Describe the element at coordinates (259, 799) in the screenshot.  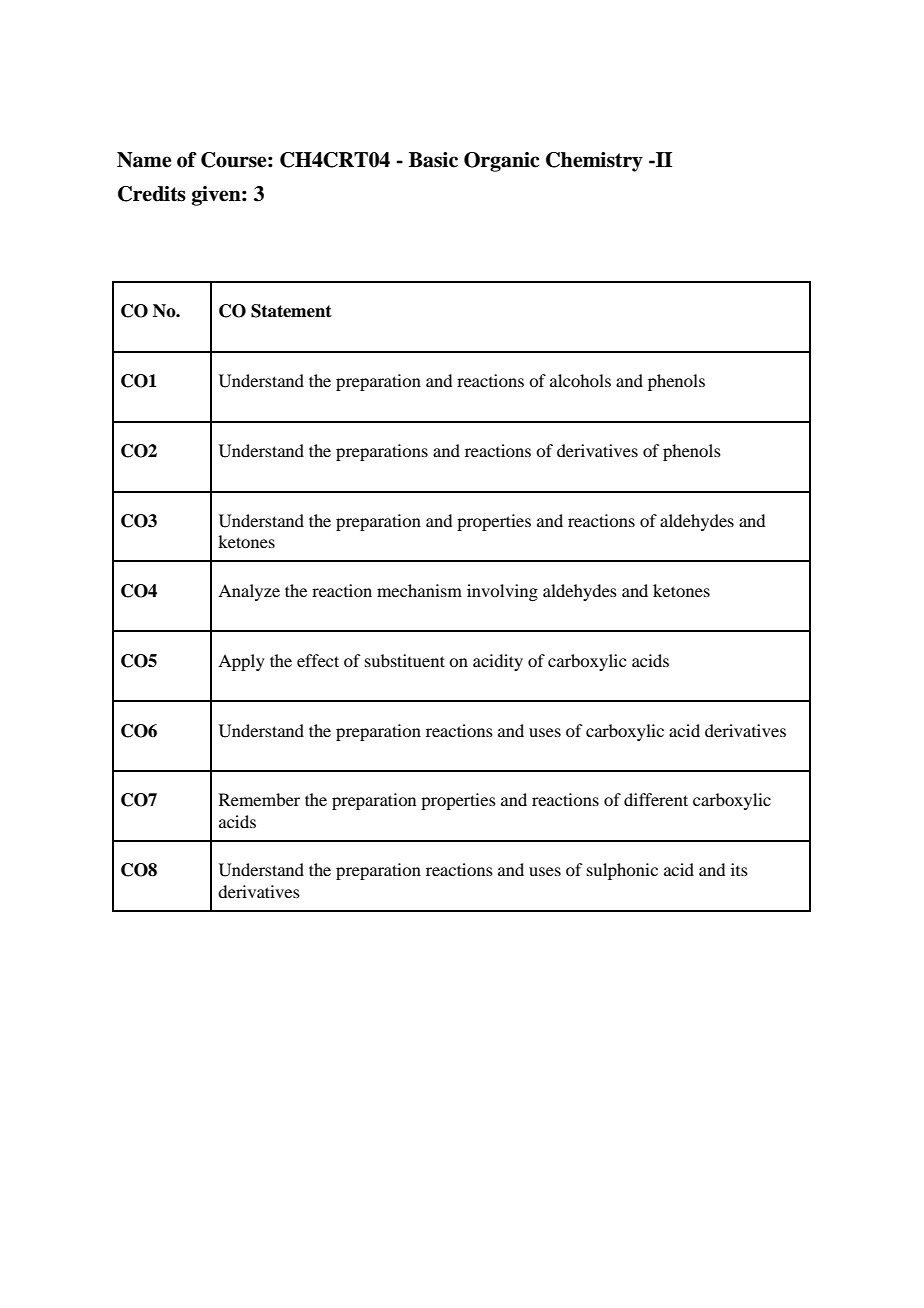
I see `Remember` at that location.
